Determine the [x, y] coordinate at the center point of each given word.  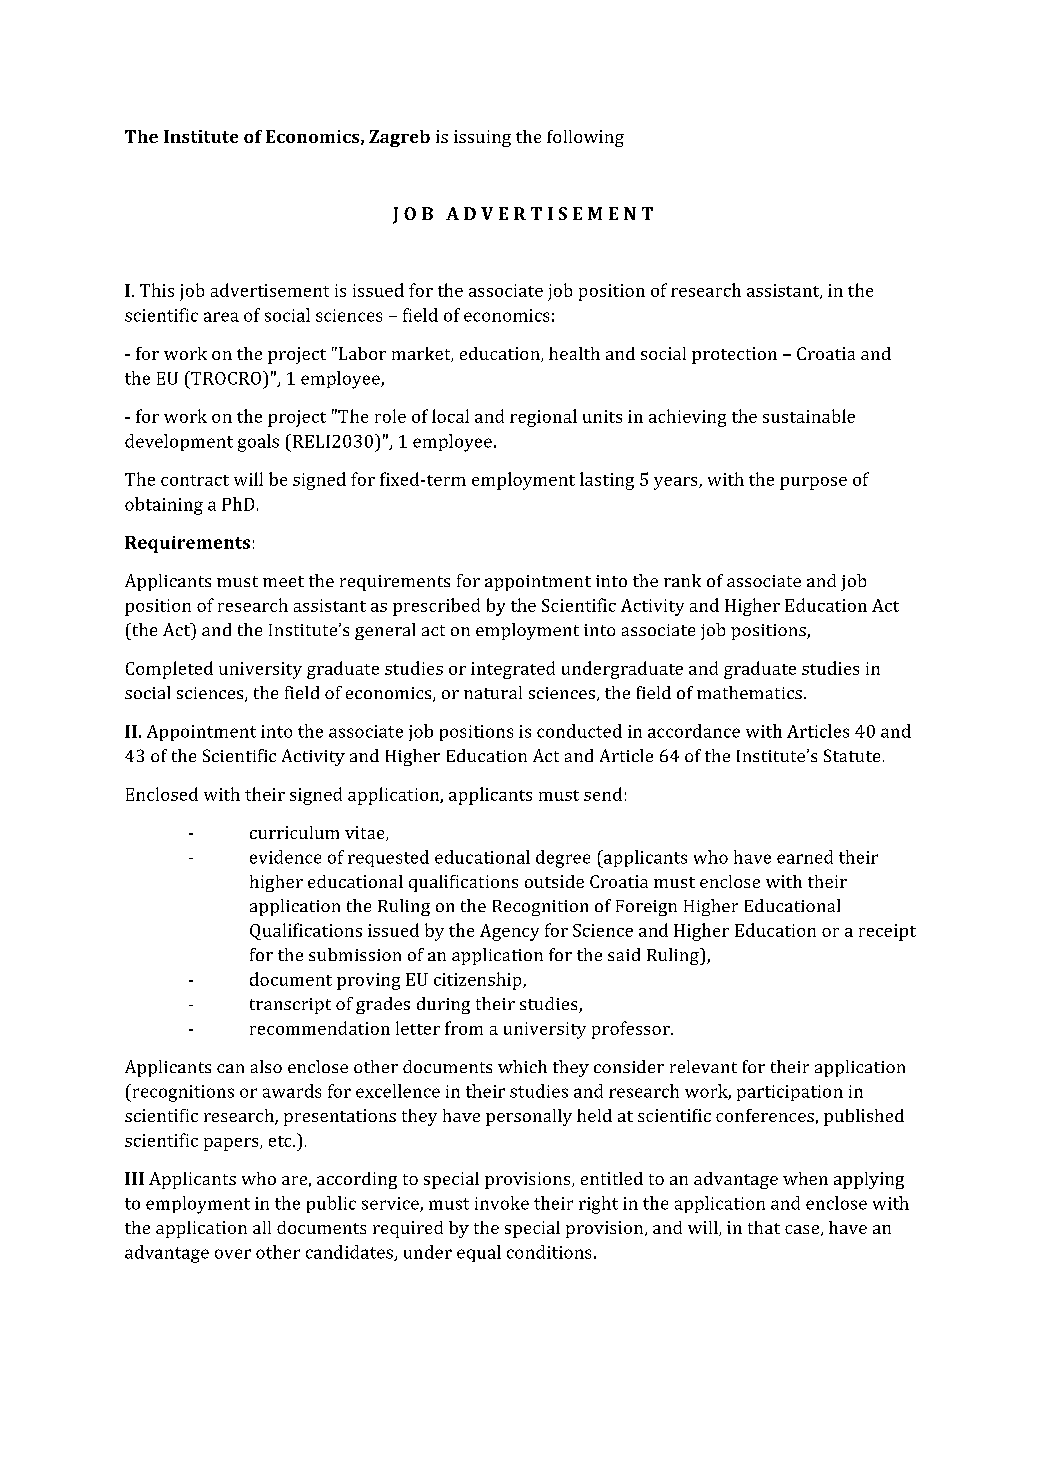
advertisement [270, 290]
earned [805, 857]
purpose [813, 483]
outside [554, 881]
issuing [482, 138]
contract [195, 480]
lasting [607, 481]
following [585, 138]
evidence [285, 857]
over [233, 1254]
